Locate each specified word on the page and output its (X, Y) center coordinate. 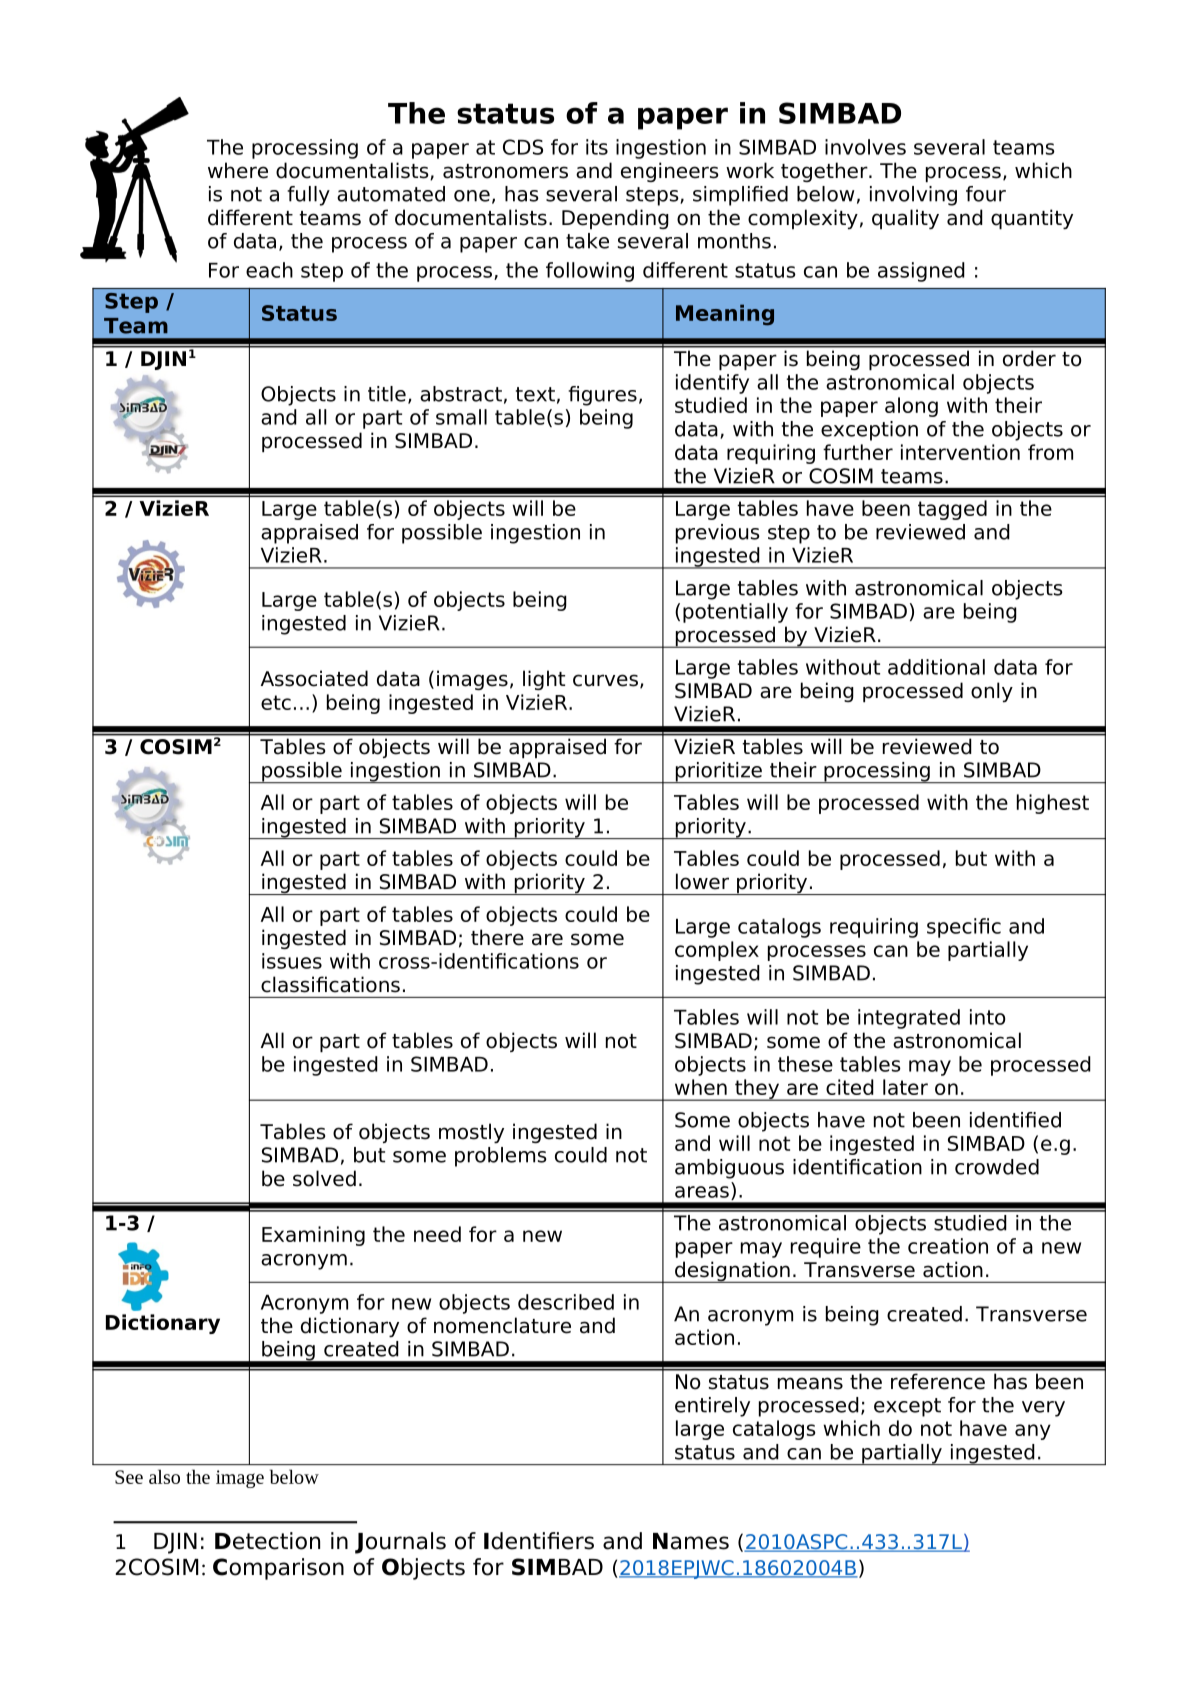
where (238, 170)
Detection (267, 1541)
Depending (615, 219)
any (1033, 1432)
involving (913, 196)
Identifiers (539, 1541)
